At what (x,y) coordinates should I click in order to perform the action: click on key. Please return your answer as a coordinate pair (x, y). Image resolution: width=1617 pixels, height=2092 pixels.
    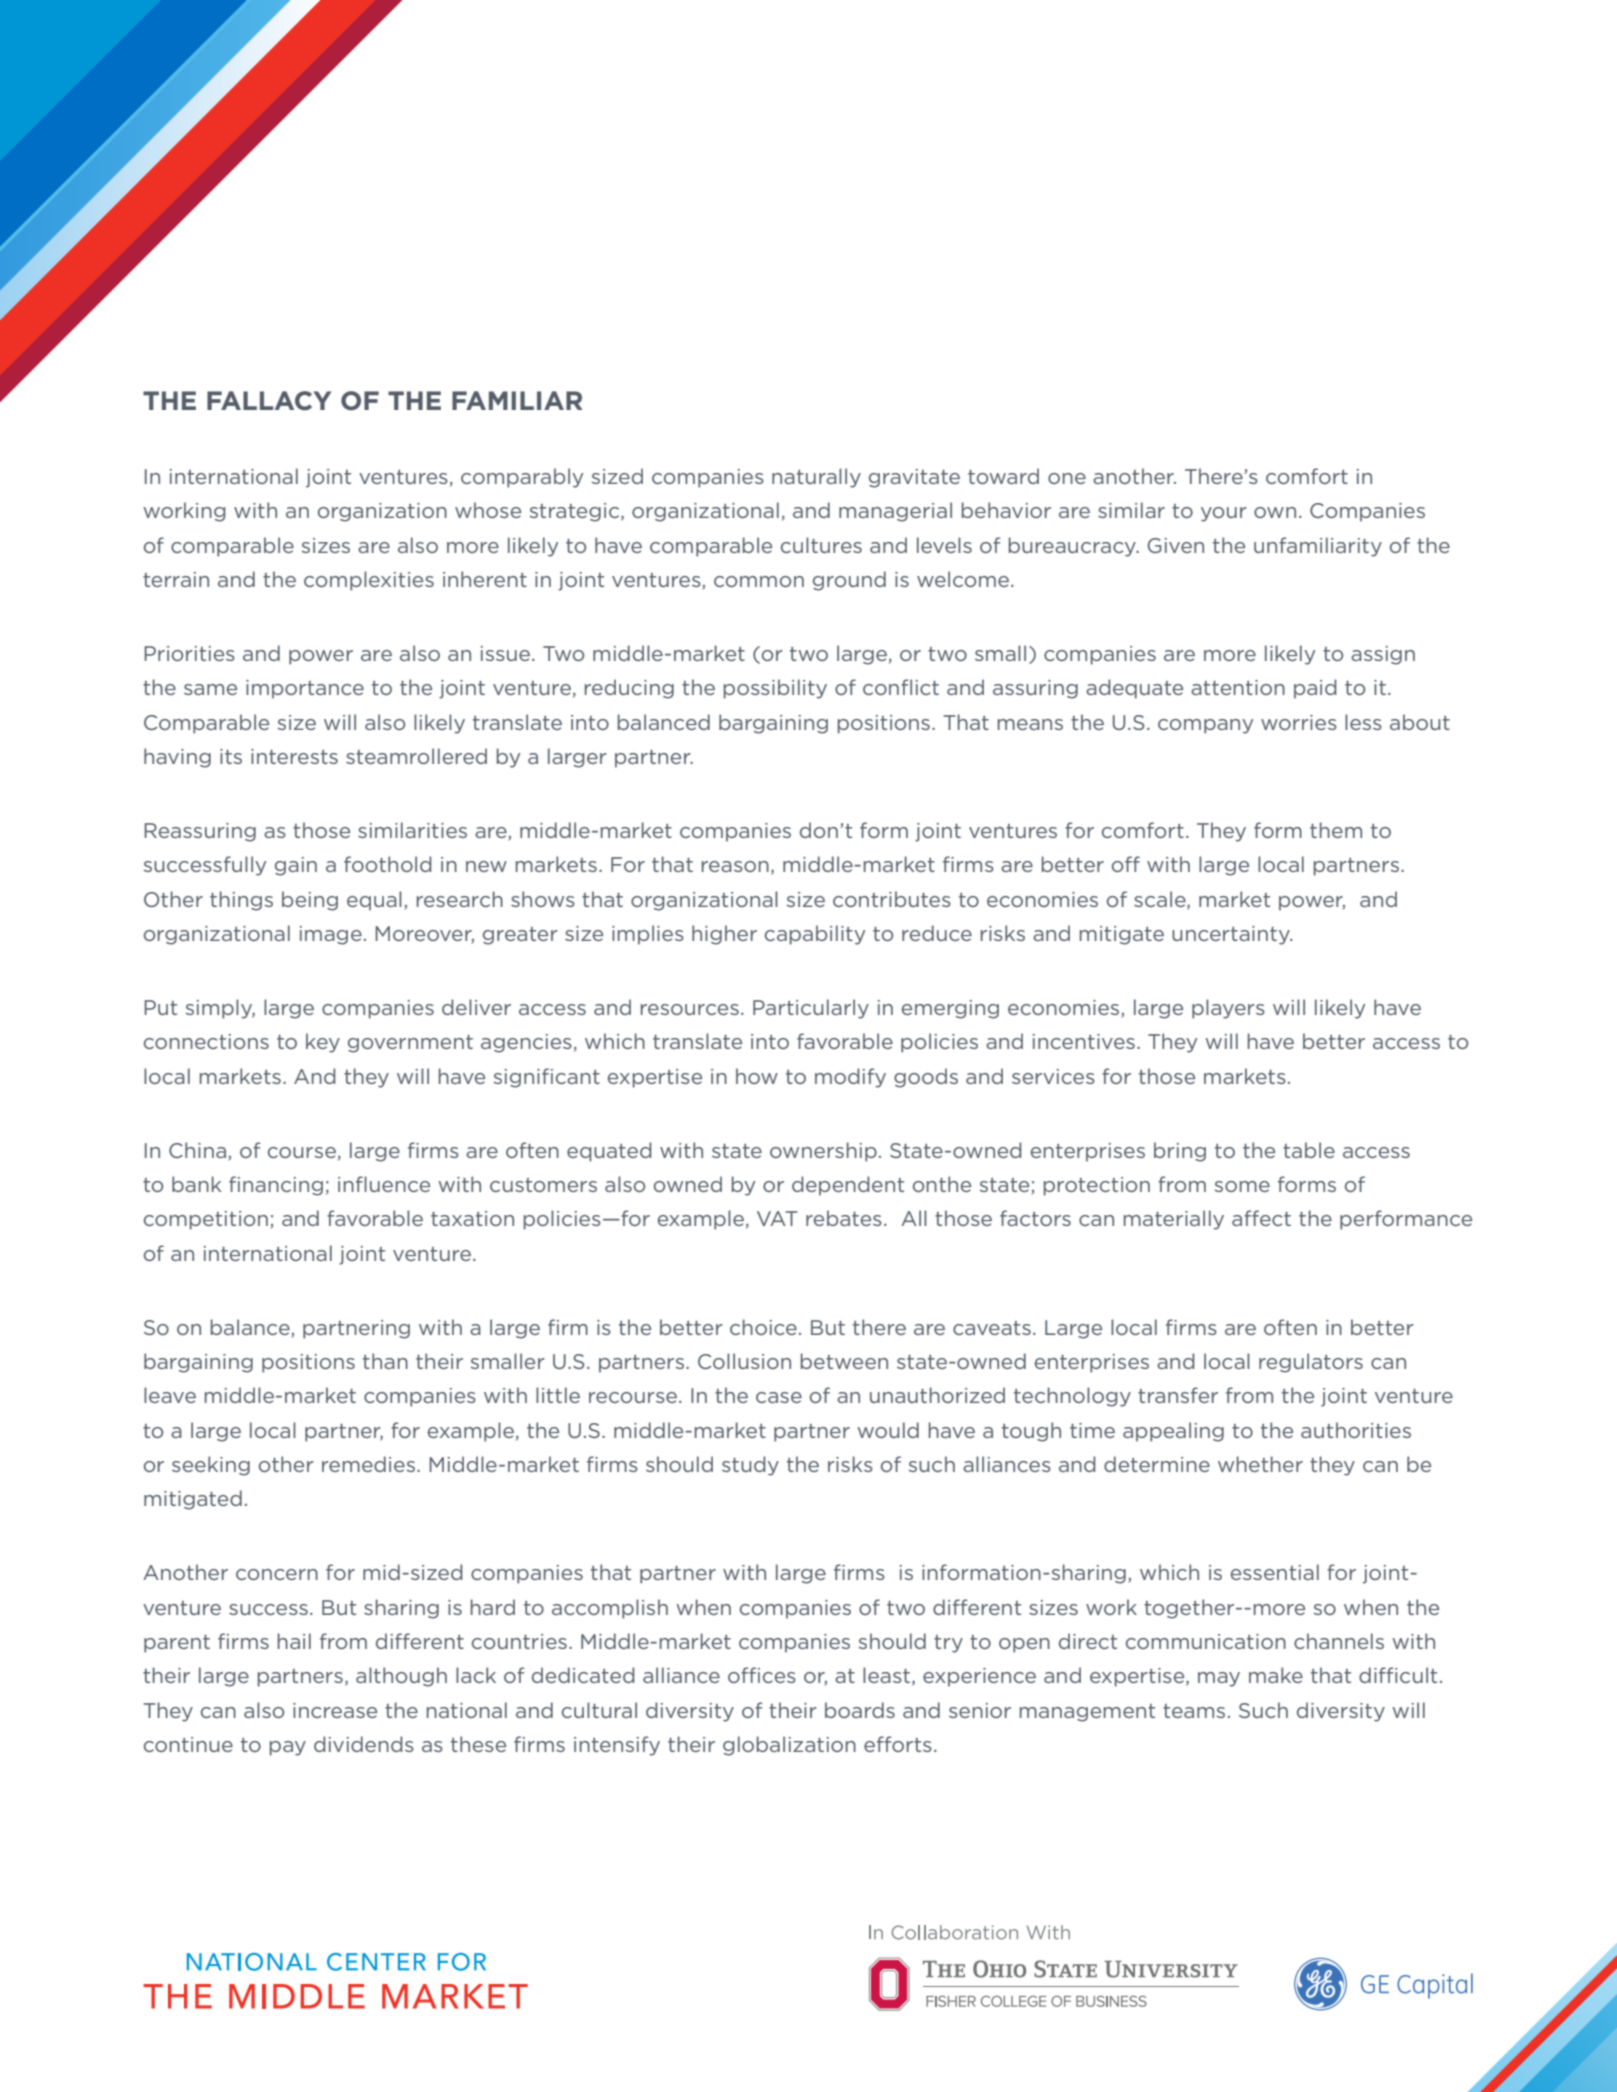
    Looking at the image, I should click on (323, 1043).
